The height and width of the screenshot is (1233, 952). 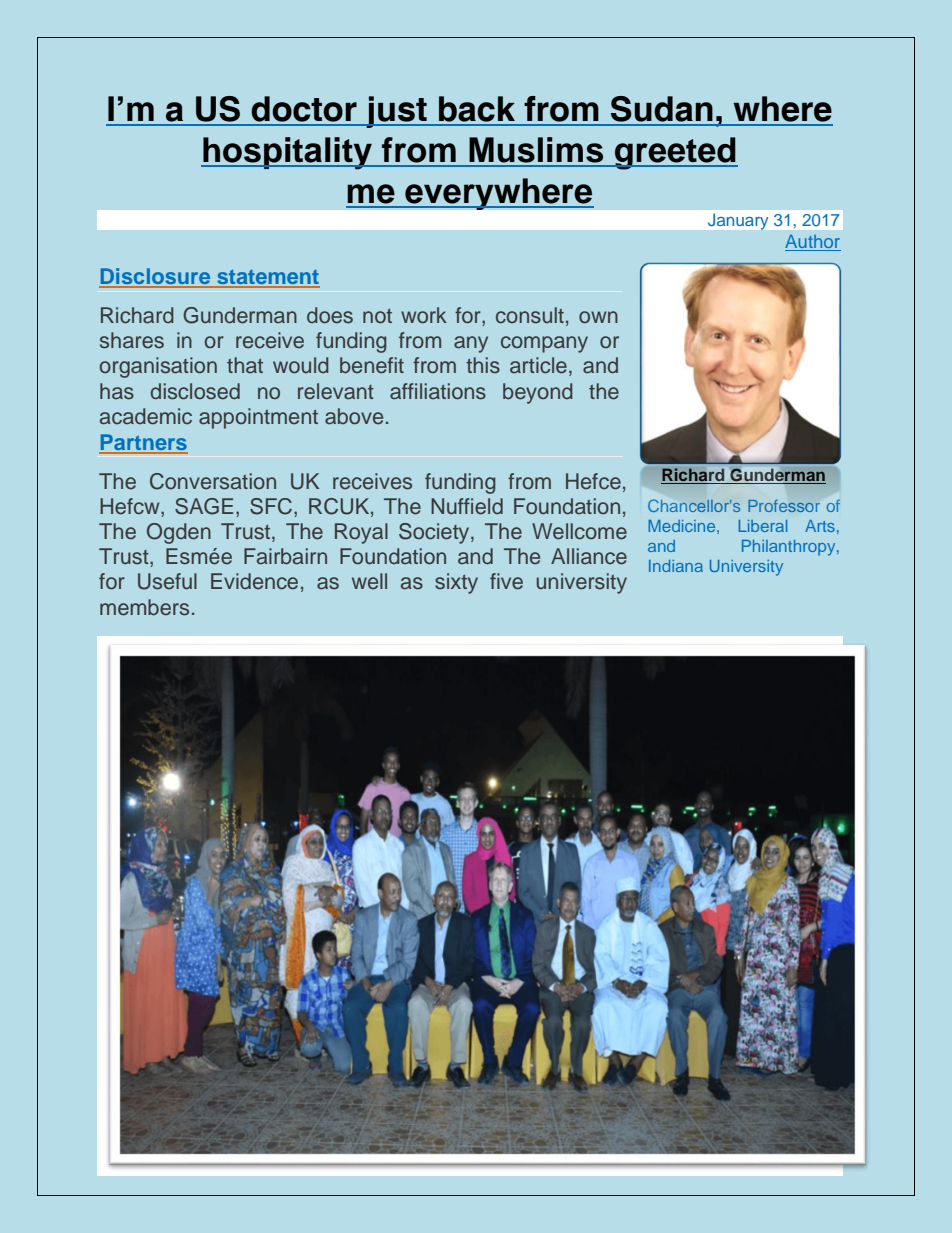 I want to click on work, so click(x=424, y=315).
